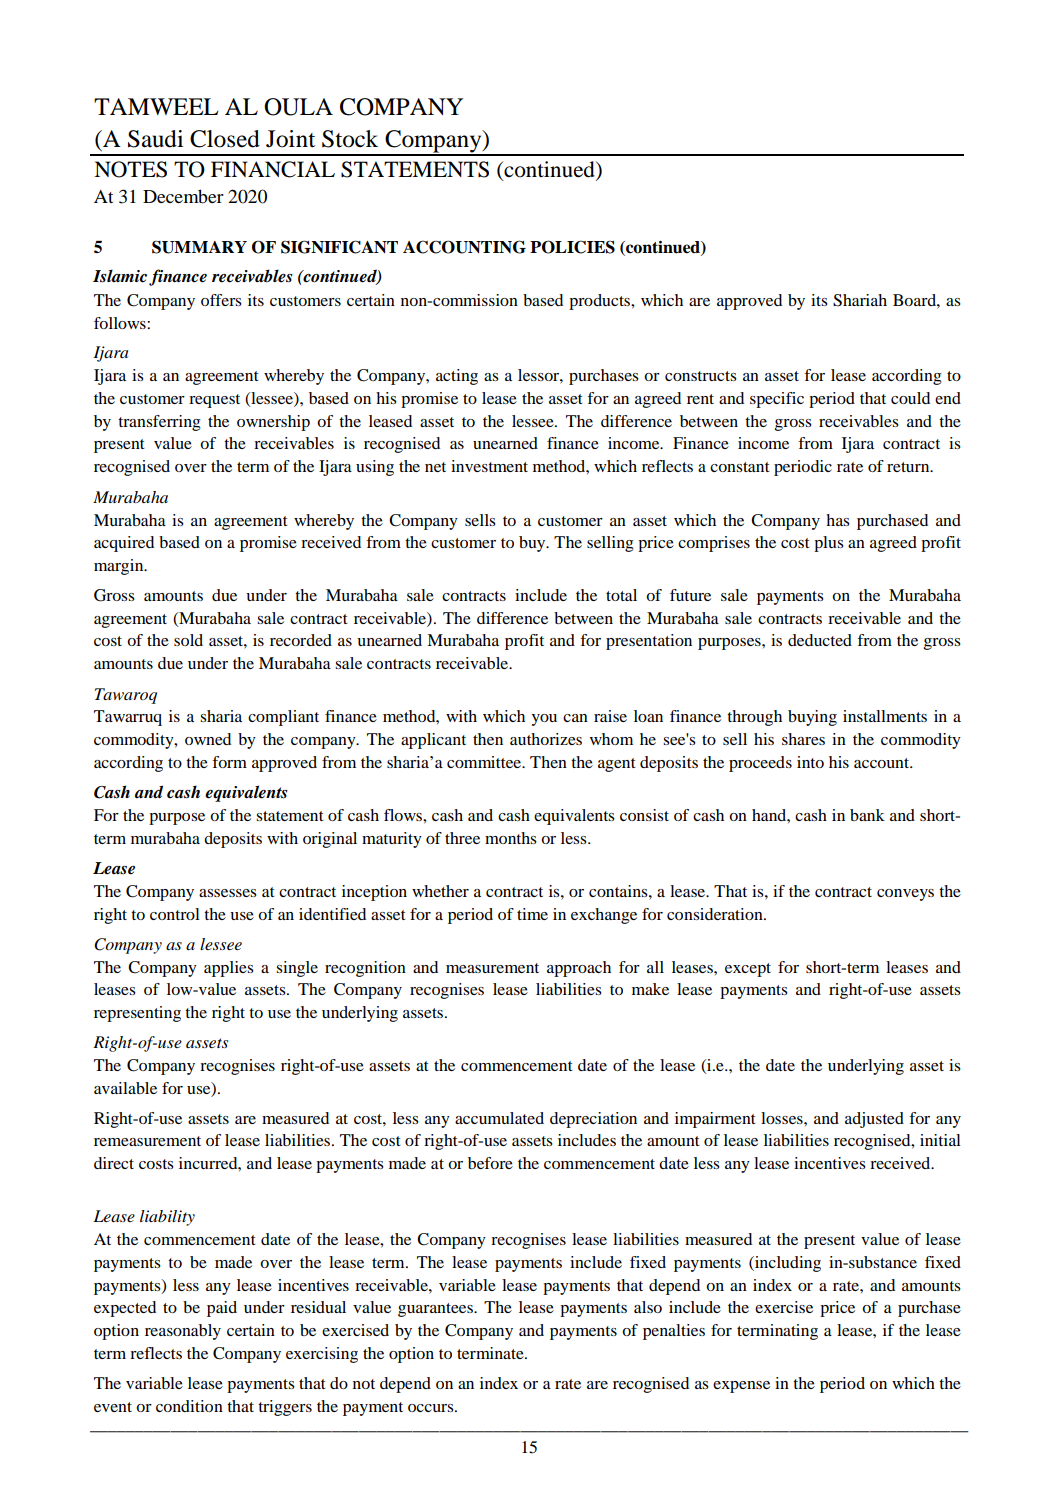  What do you see at coordinates (572, 247) in the screenshot?
I see `POLICIES` at bounding box center [572, 247].
